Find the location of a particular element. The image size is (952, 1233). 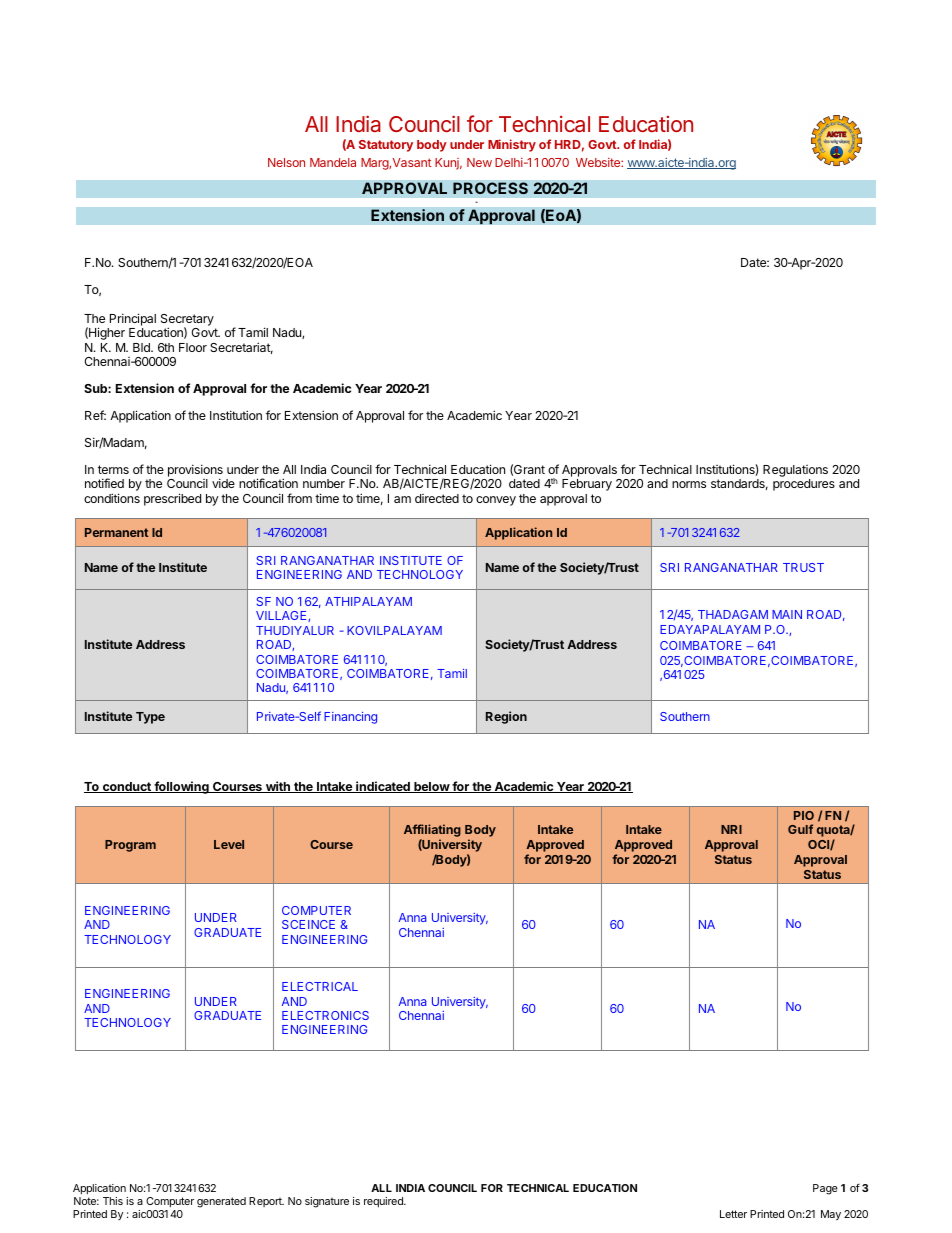

generated is located at coordinates (221, 1202).
